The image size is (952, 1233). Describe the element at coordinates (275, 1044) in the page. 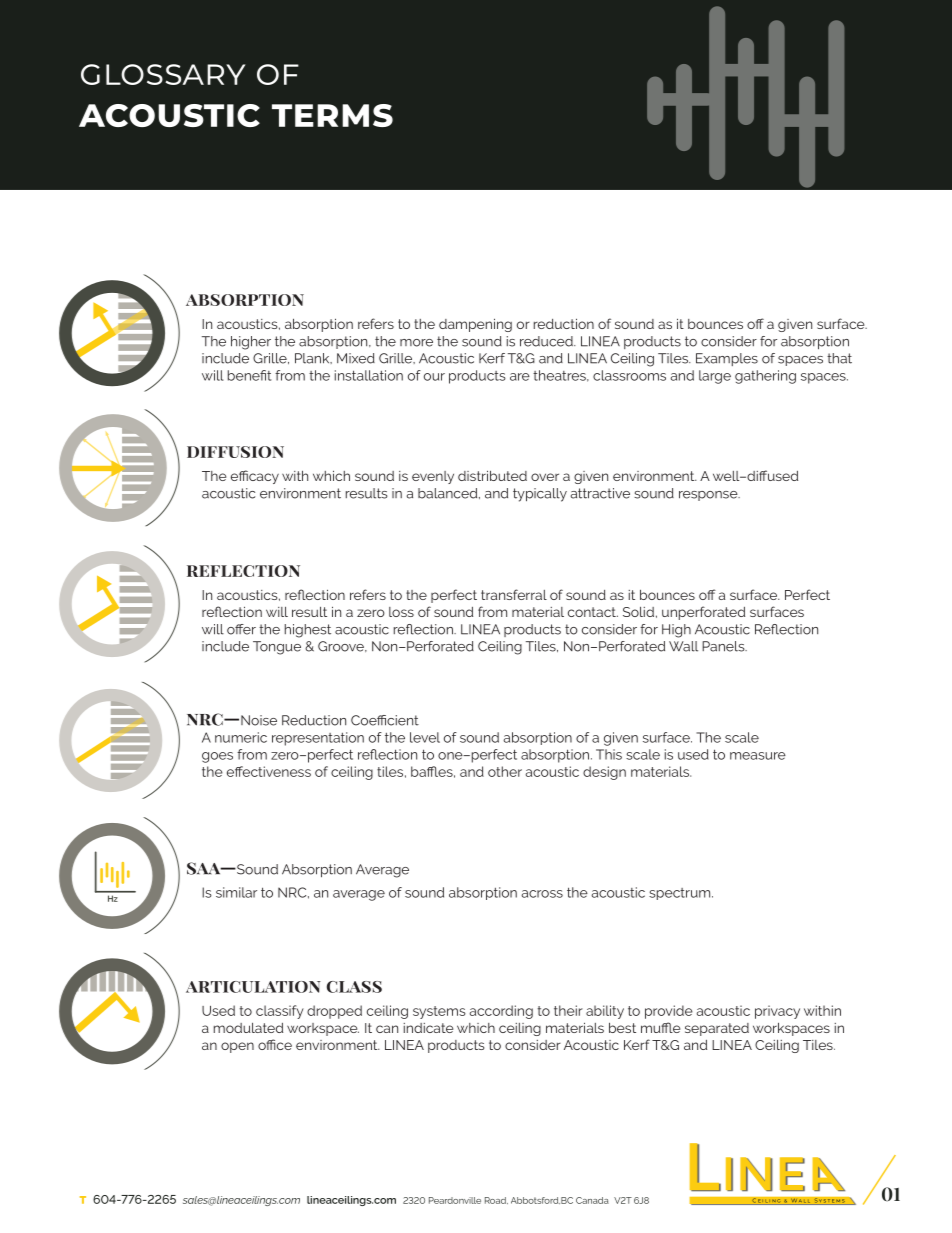

I see `office` at that location.
